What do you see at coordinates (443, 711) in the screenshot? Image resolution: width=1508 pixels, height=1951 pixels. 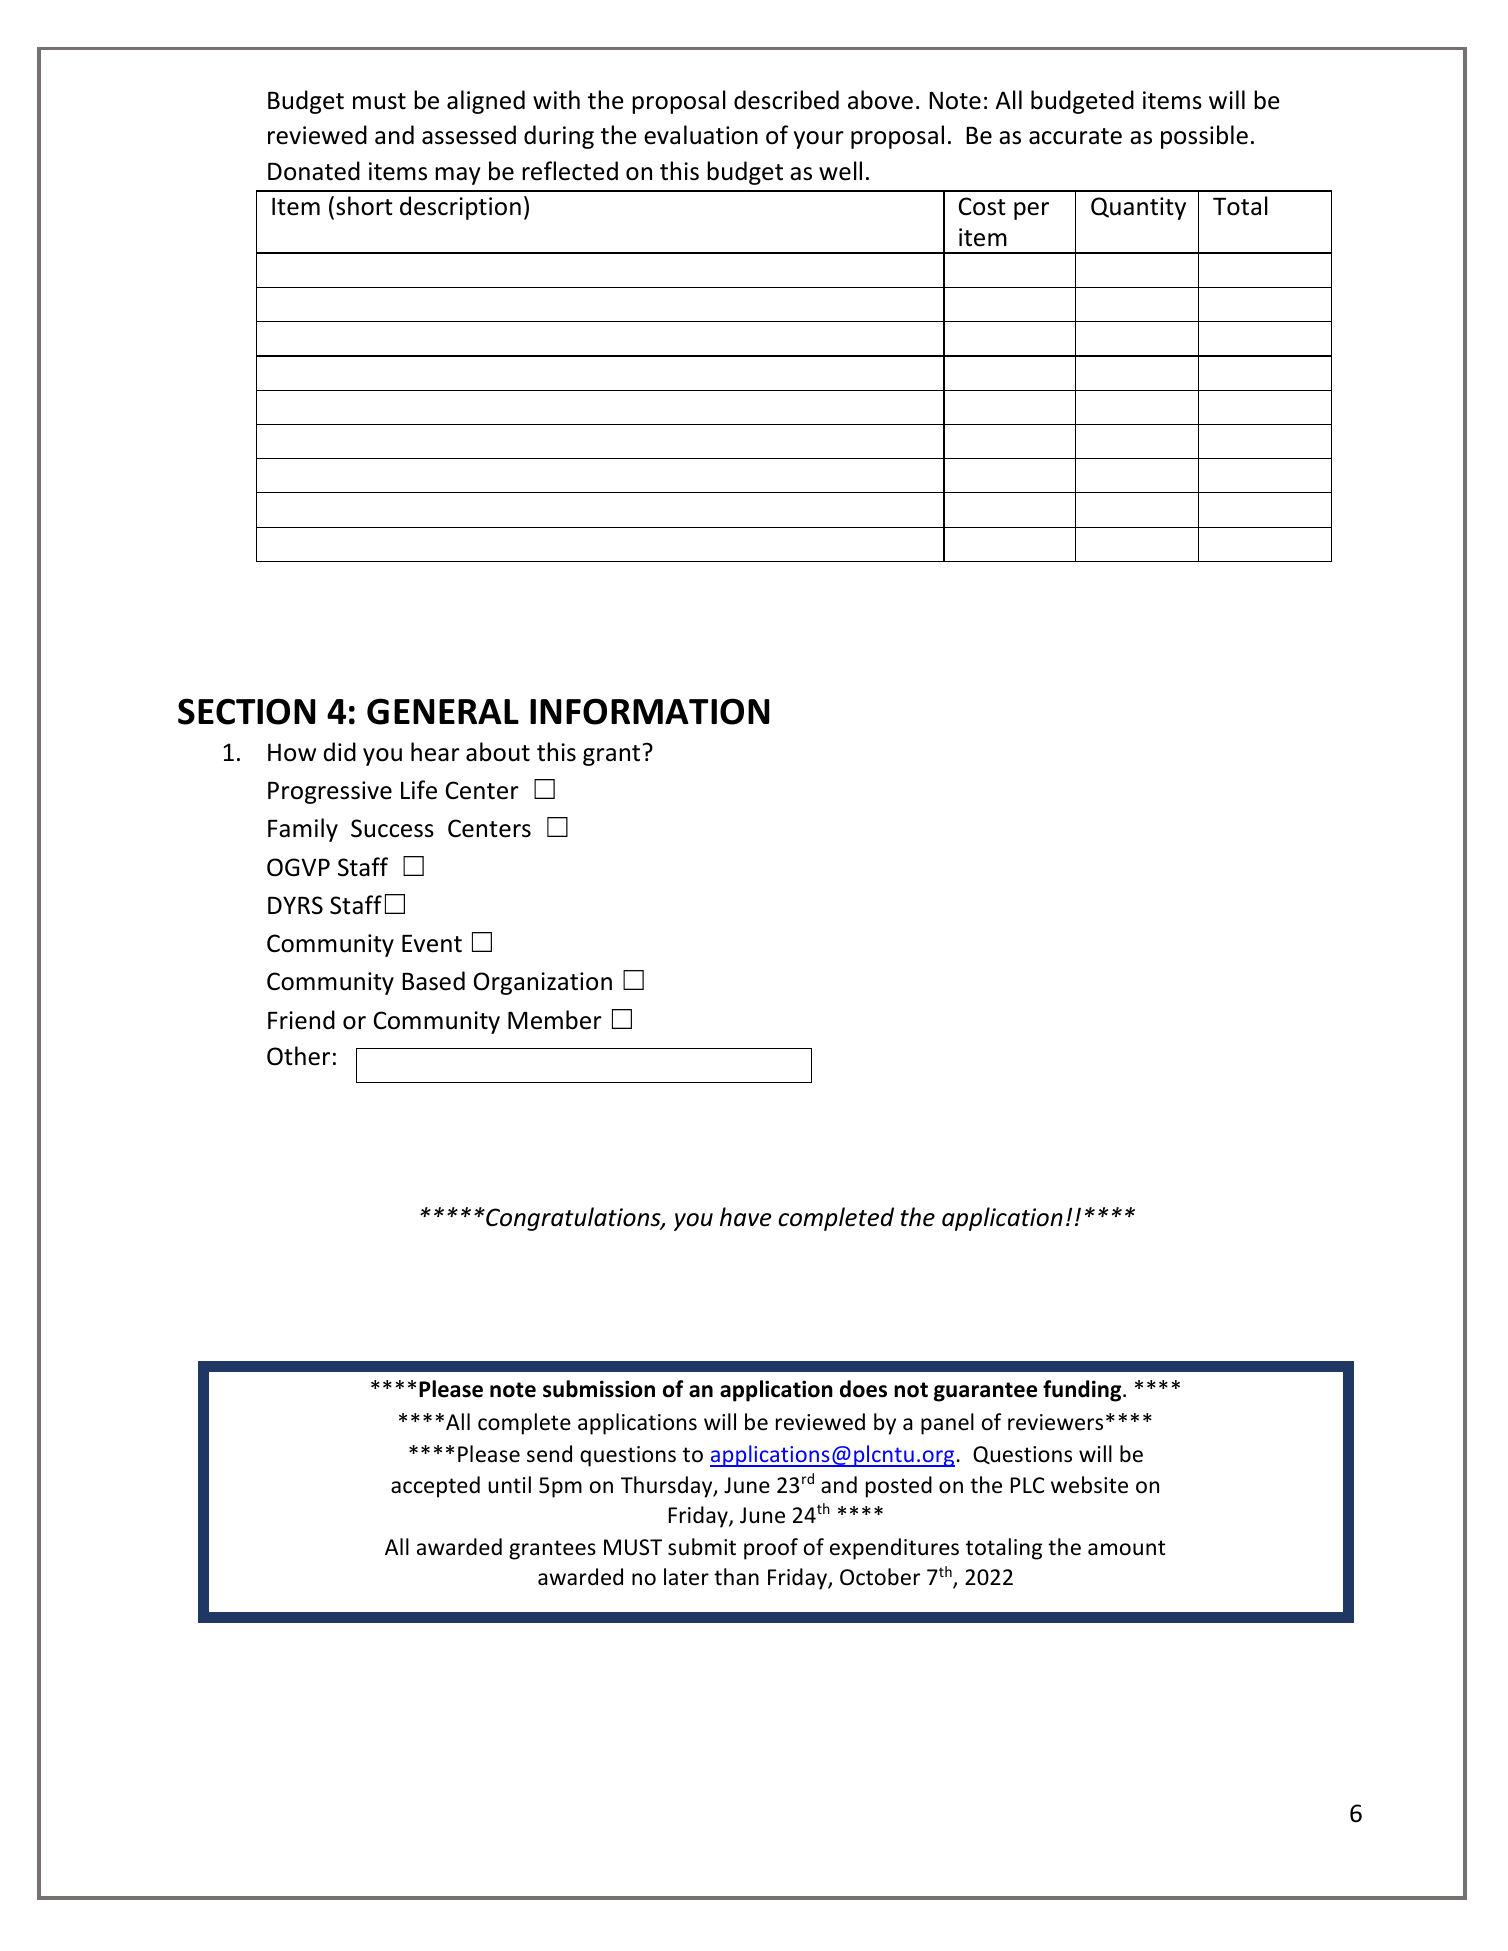 I see `GENERAL` at bounding box center [443, 711].
